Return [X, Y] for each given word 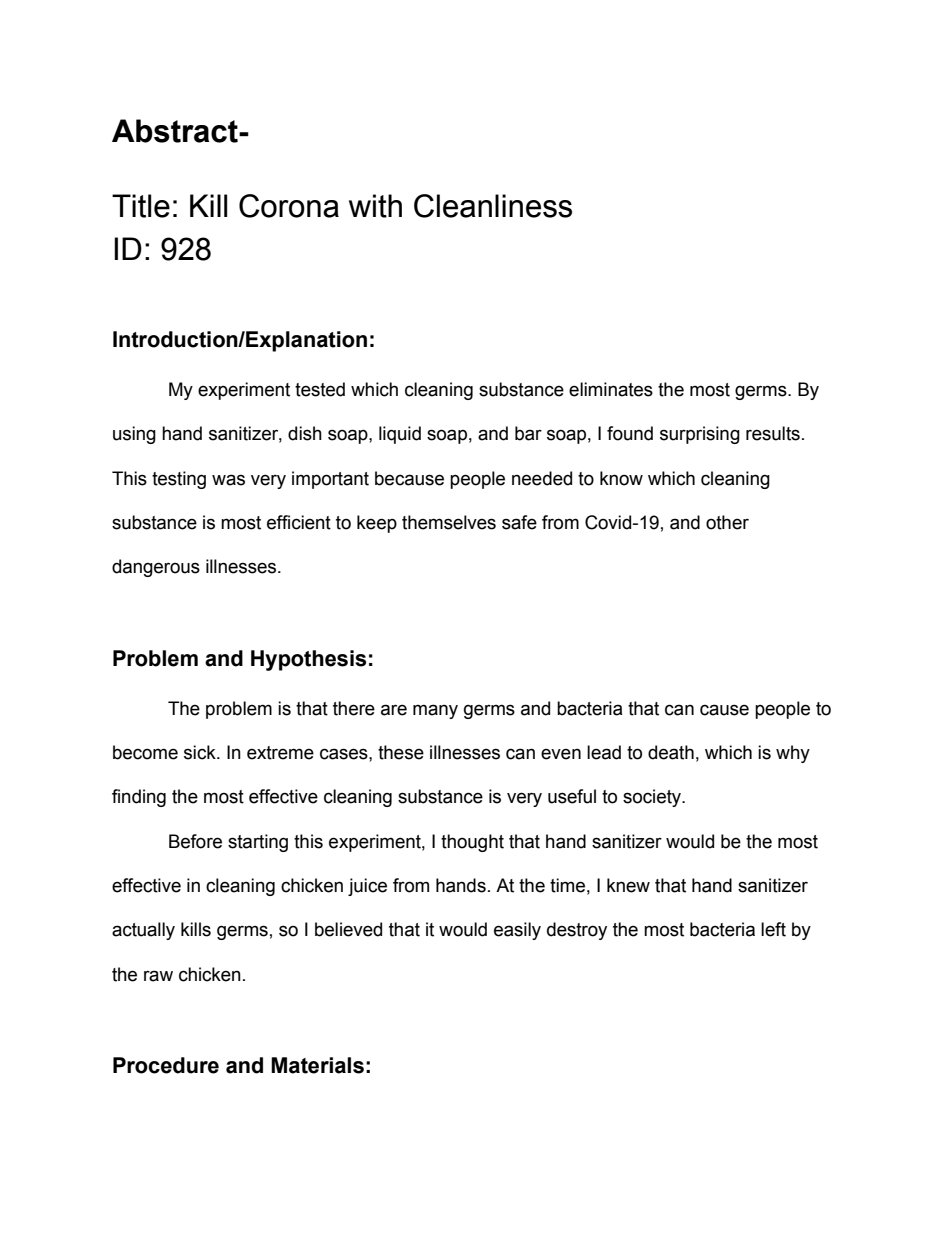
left [773, 929]
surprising [700, 435]
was [228, 480]
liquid [400, 435]
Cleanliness [493, 206]
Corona [289, 206]
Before [195, 841]
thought [472, 843]
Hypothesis [308, 660]
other [727, 522]
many [435, 711]
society [653, 798]
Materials [317, 1065]
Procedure [166, 1065]
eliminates [611, 389]
